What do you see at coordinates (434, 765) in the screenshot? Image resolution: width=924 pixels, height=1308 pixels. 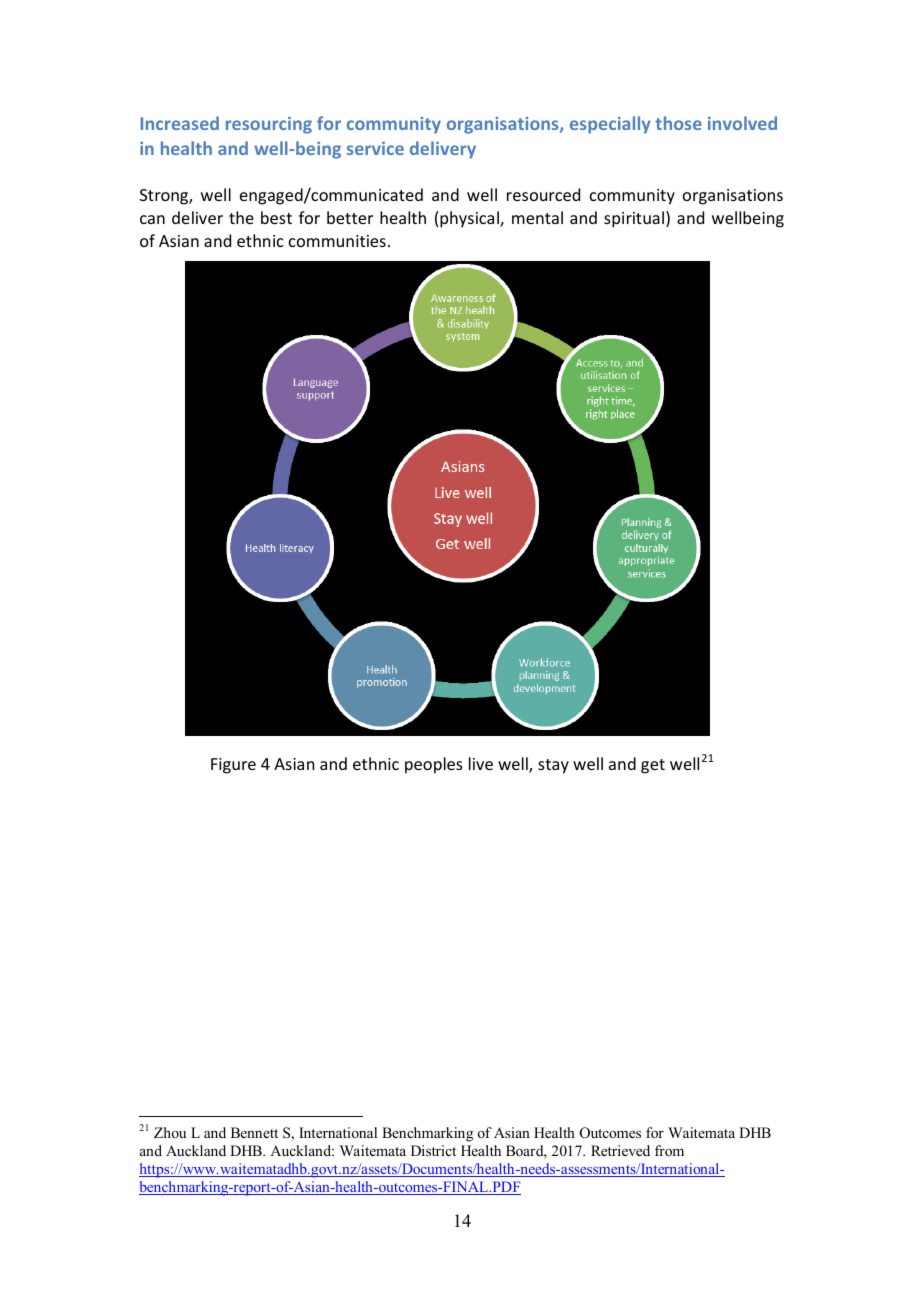 I see `peoples` at bounding box center [434, 765].
